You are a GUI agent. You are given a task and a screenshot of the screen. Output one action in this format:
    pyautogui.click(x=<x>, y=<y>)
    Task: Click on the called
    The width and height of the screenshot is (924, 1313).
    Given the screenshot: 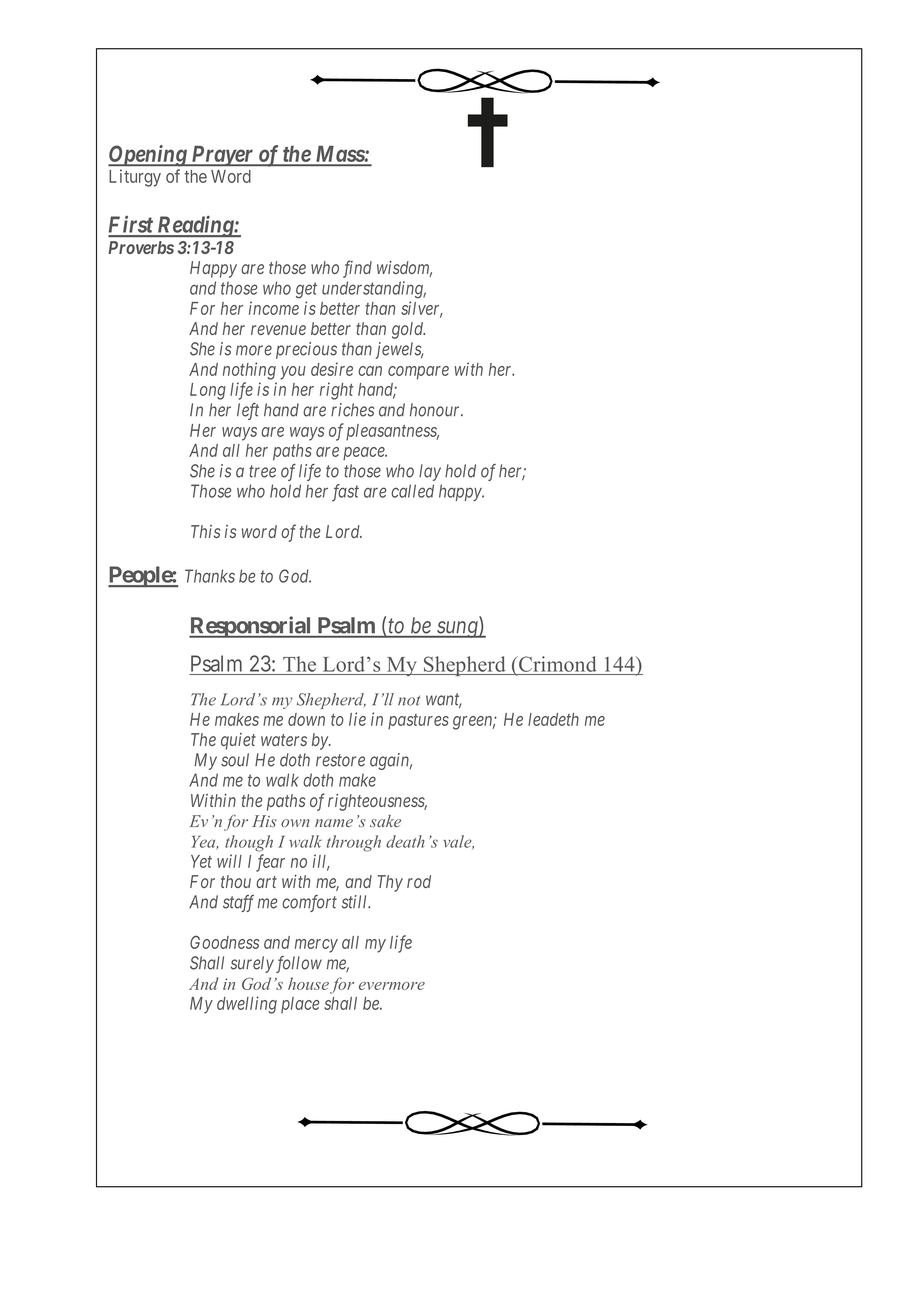 What is the action you would take?
    pyautogui.click(x=412, y=491)
